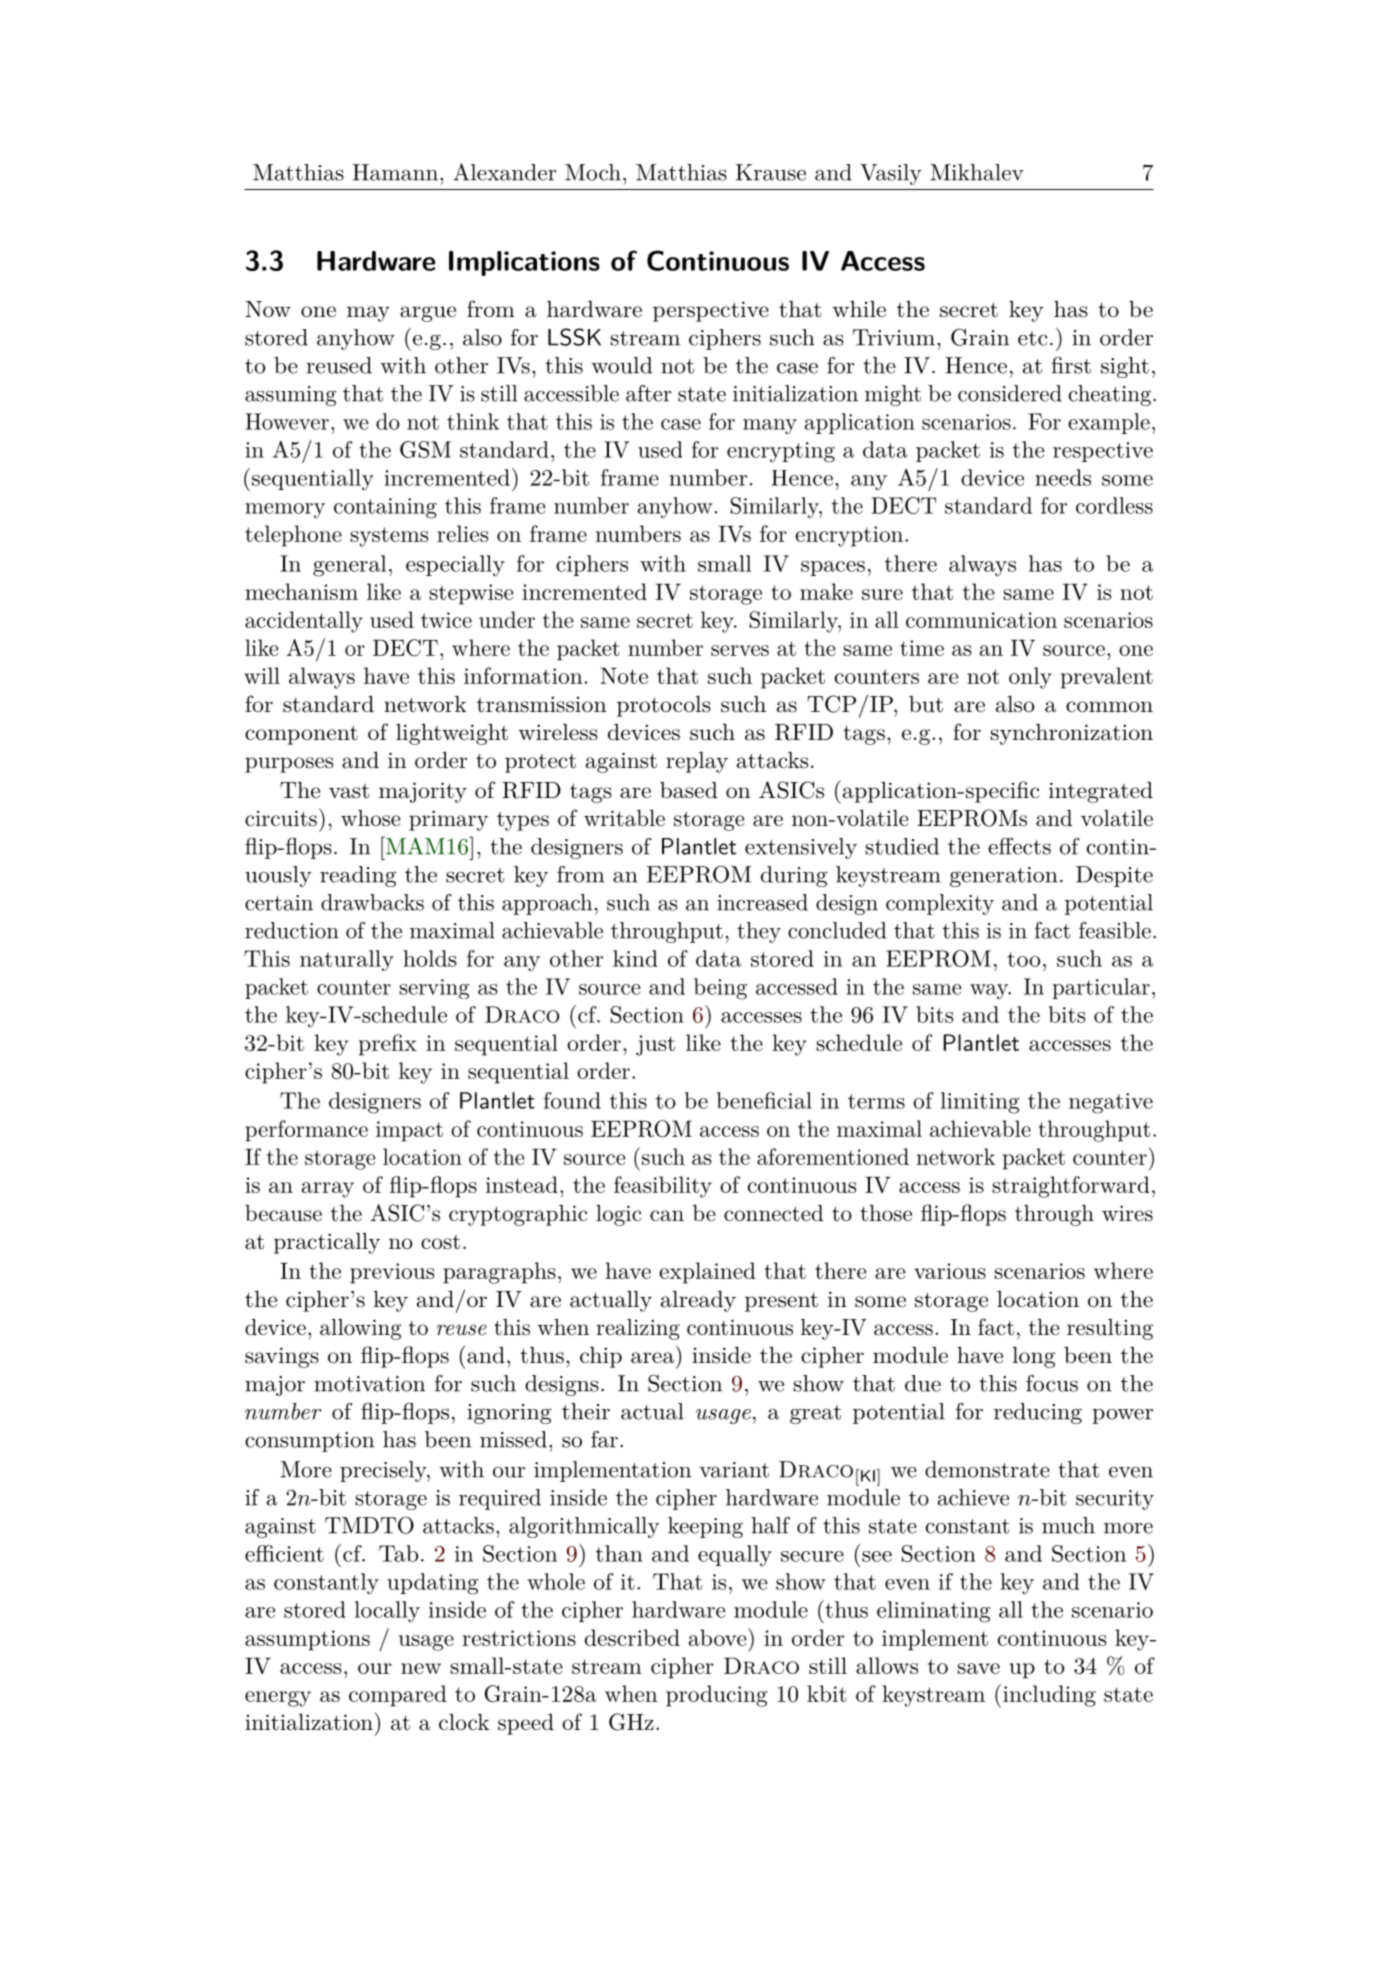 This screenshot has width=1398, height=1977. Describe the element at coordinates (349, 566) in the screenshot. I see `general` at that location.
